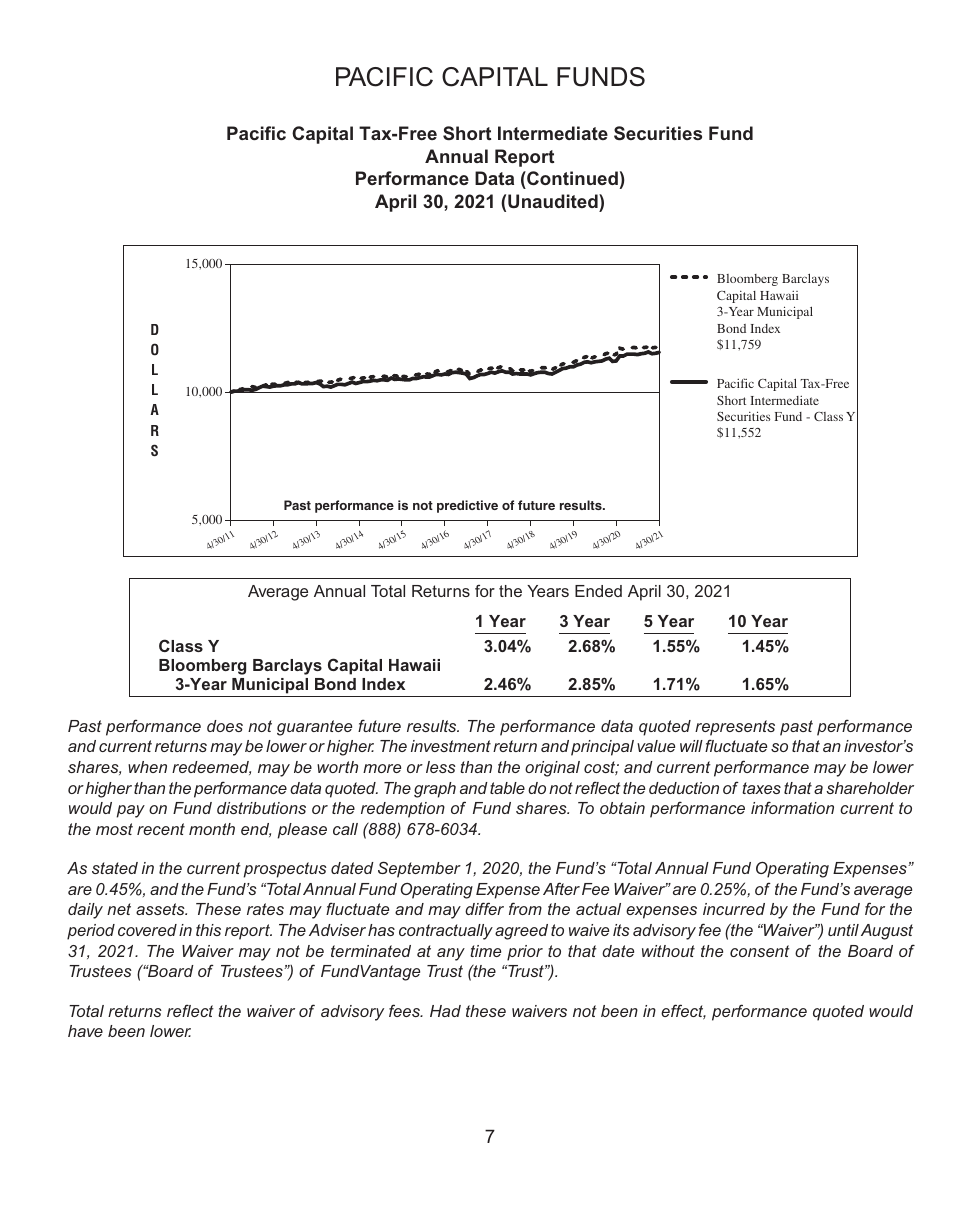  Describe the element at coordinates (451, 746) in the screenshot. I see `investment` at that location.
